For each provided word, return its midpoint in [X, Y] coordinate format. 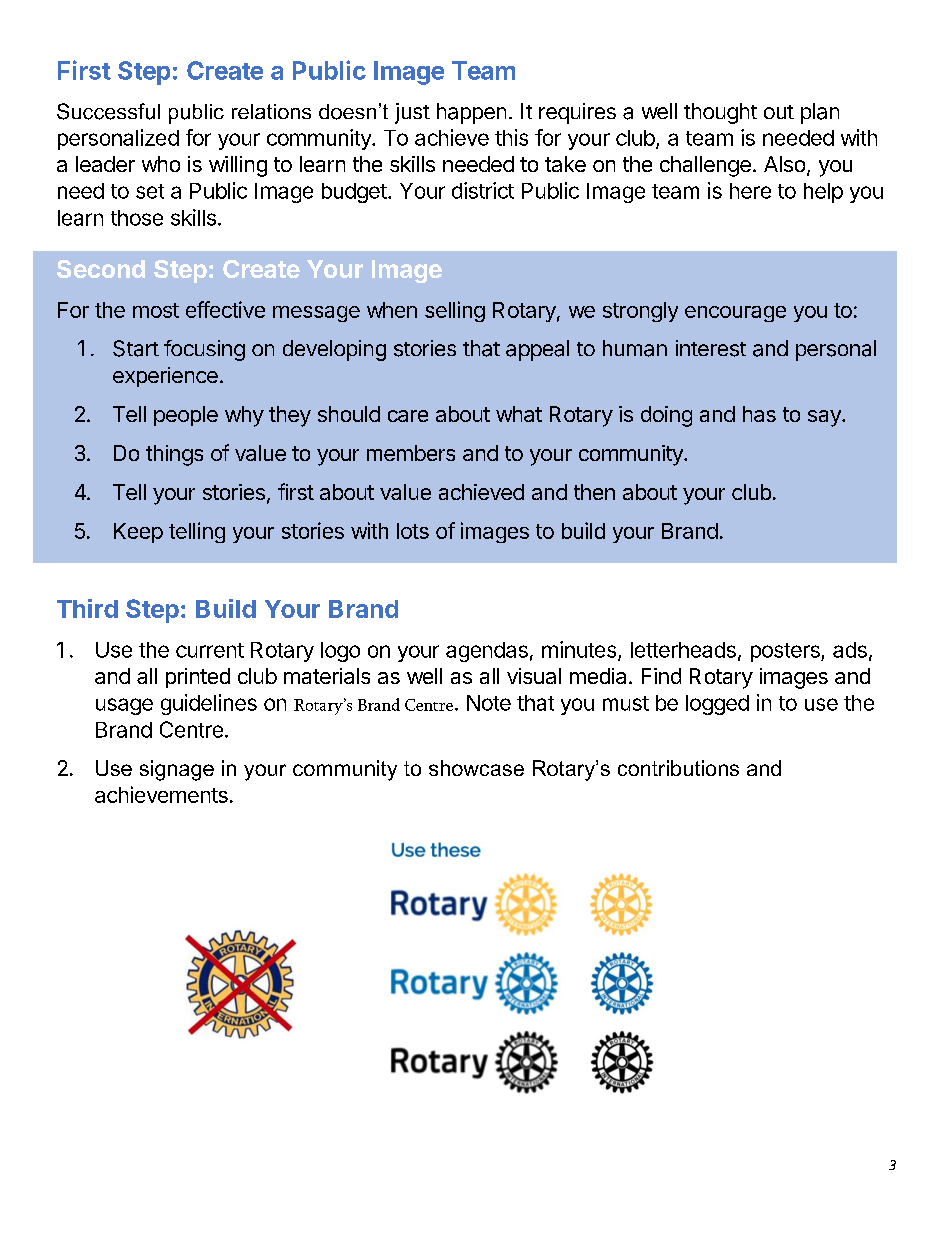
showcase [476, 768]
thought [720, 113]
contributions [678, 768]
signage [177, 770]
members [411, 453]
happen [471, 113]
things [174, 455]
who [161, 164]
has [759, 414]
